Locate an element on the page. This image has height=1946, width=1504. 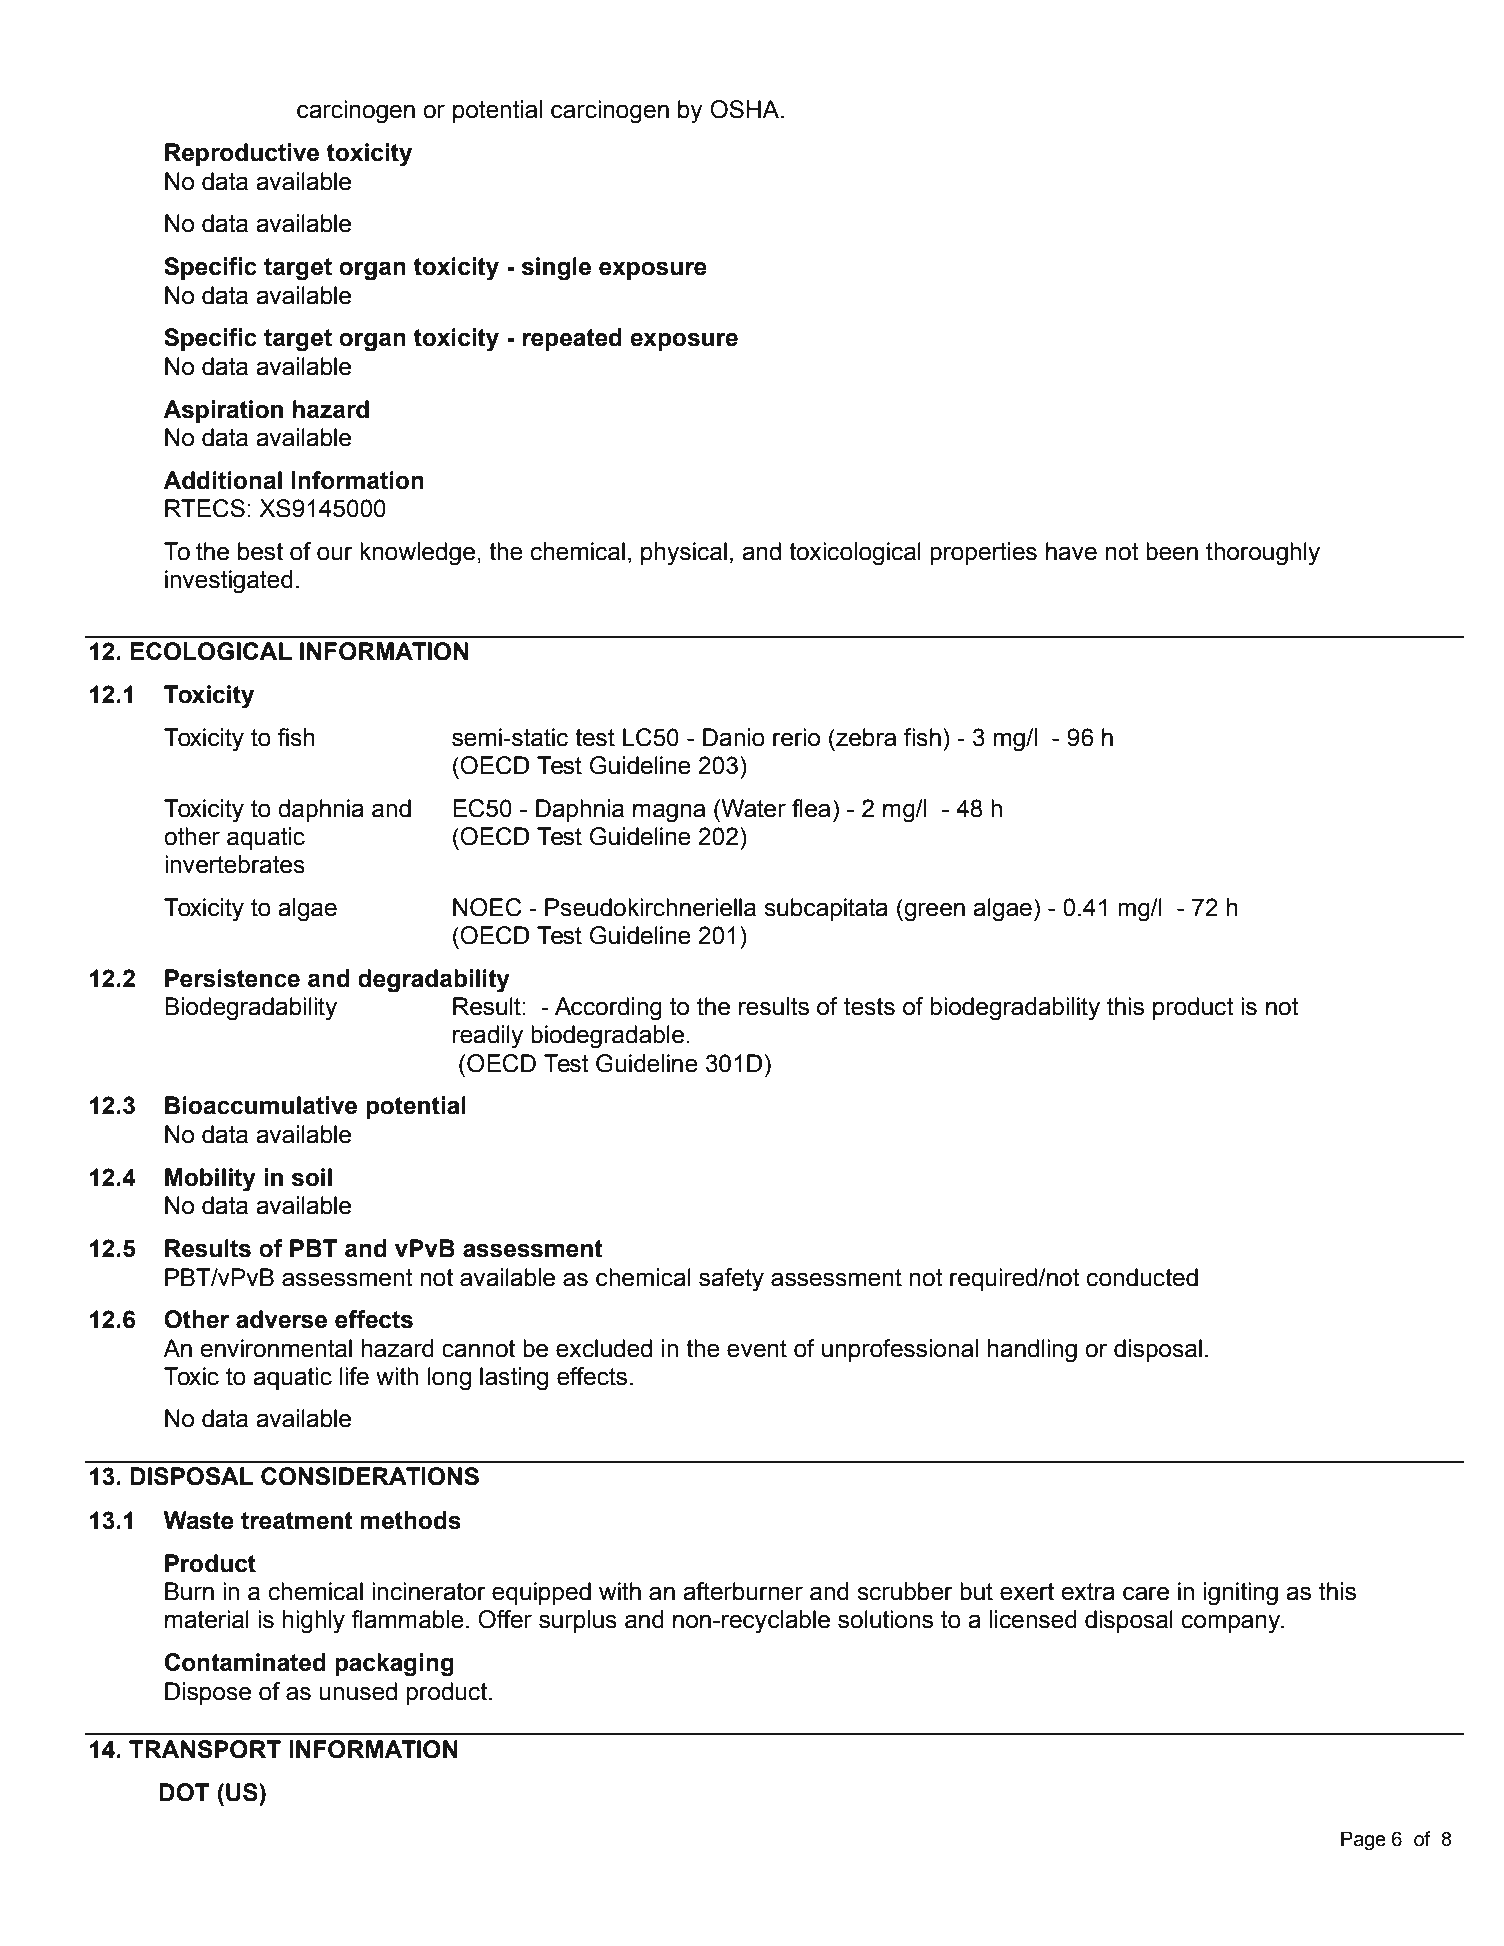
solutions is located at coordinates (885, 1619).
